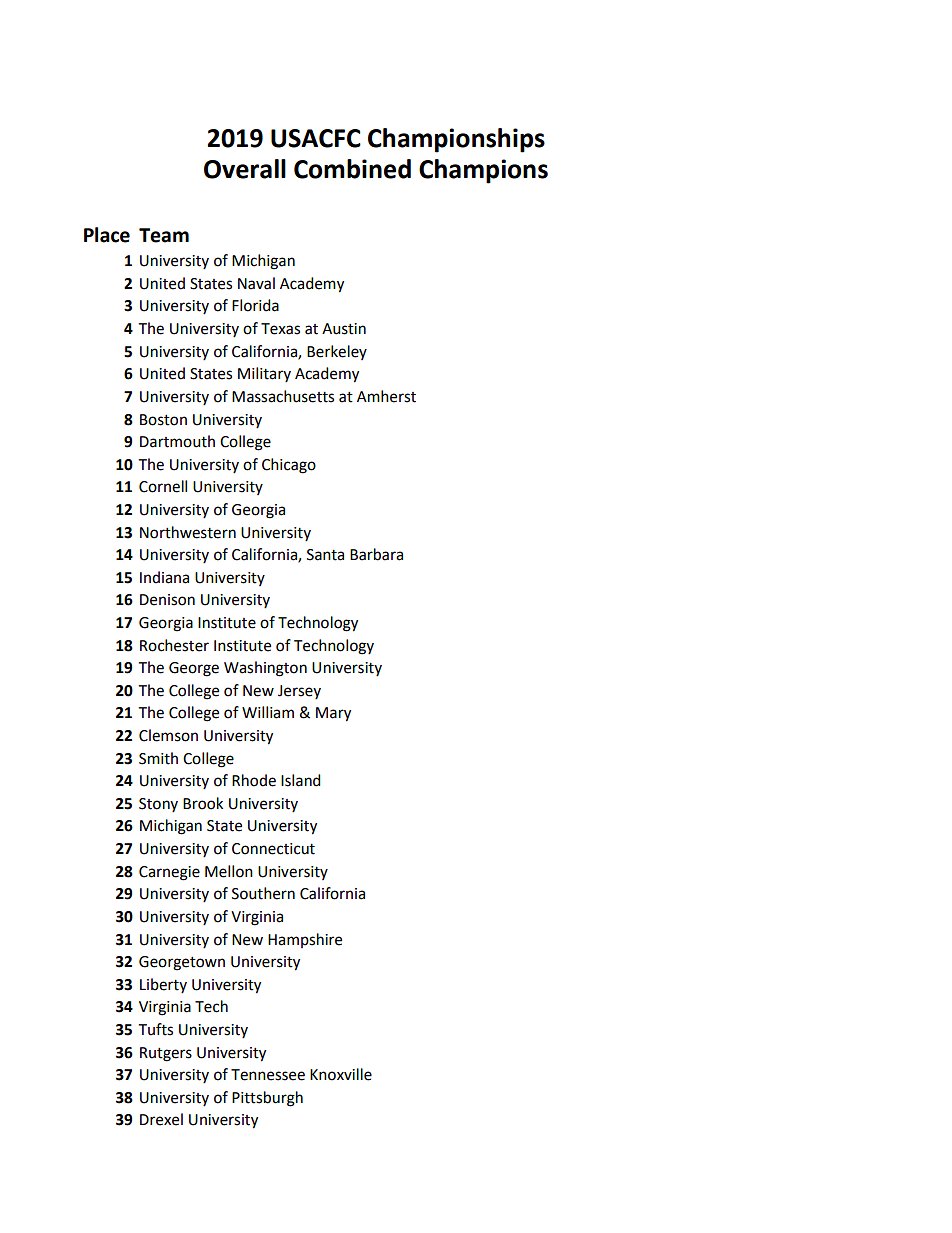 The width and height of the image is (952, 1233). What do you see at coordinates (158, 758) in the image?
I see `Smith` at bounding box center [158, 758].
